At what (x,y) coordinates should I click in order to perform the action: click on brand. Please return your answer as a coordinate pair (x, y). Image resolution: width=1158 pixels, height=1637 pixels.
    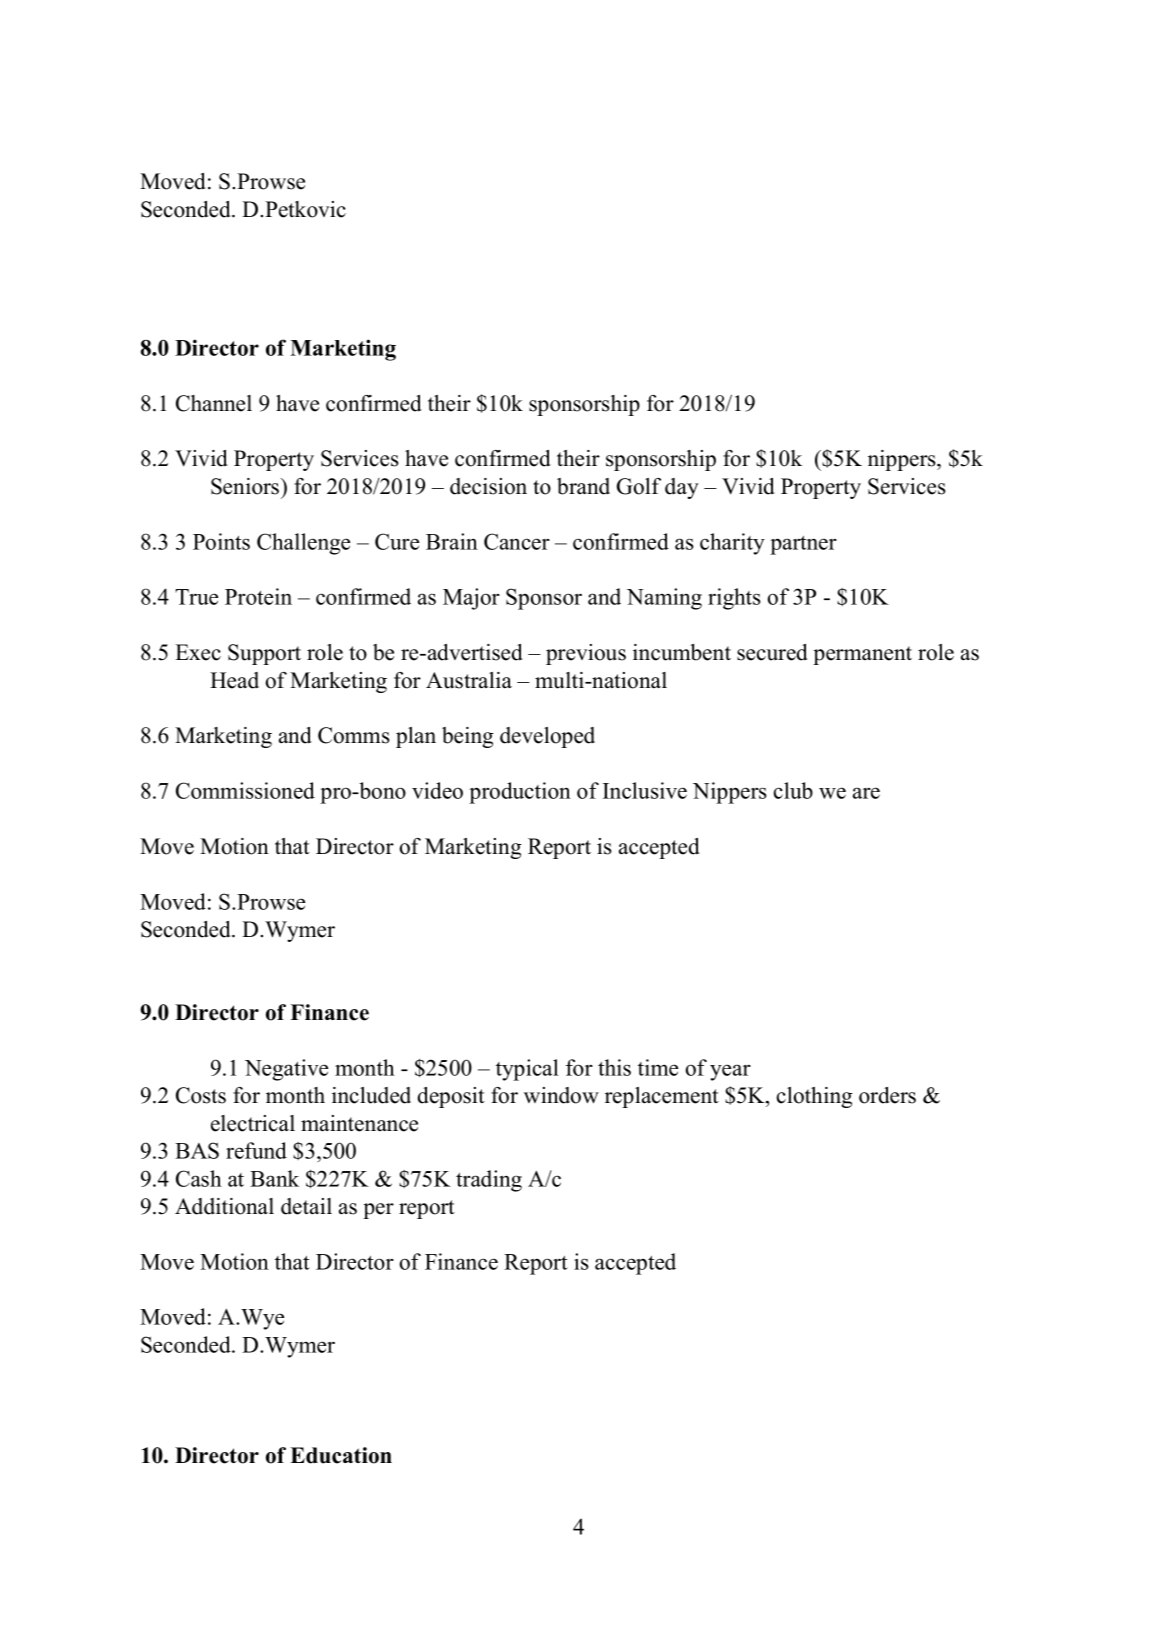
    Looking at the image, I should click on (583, 486).
